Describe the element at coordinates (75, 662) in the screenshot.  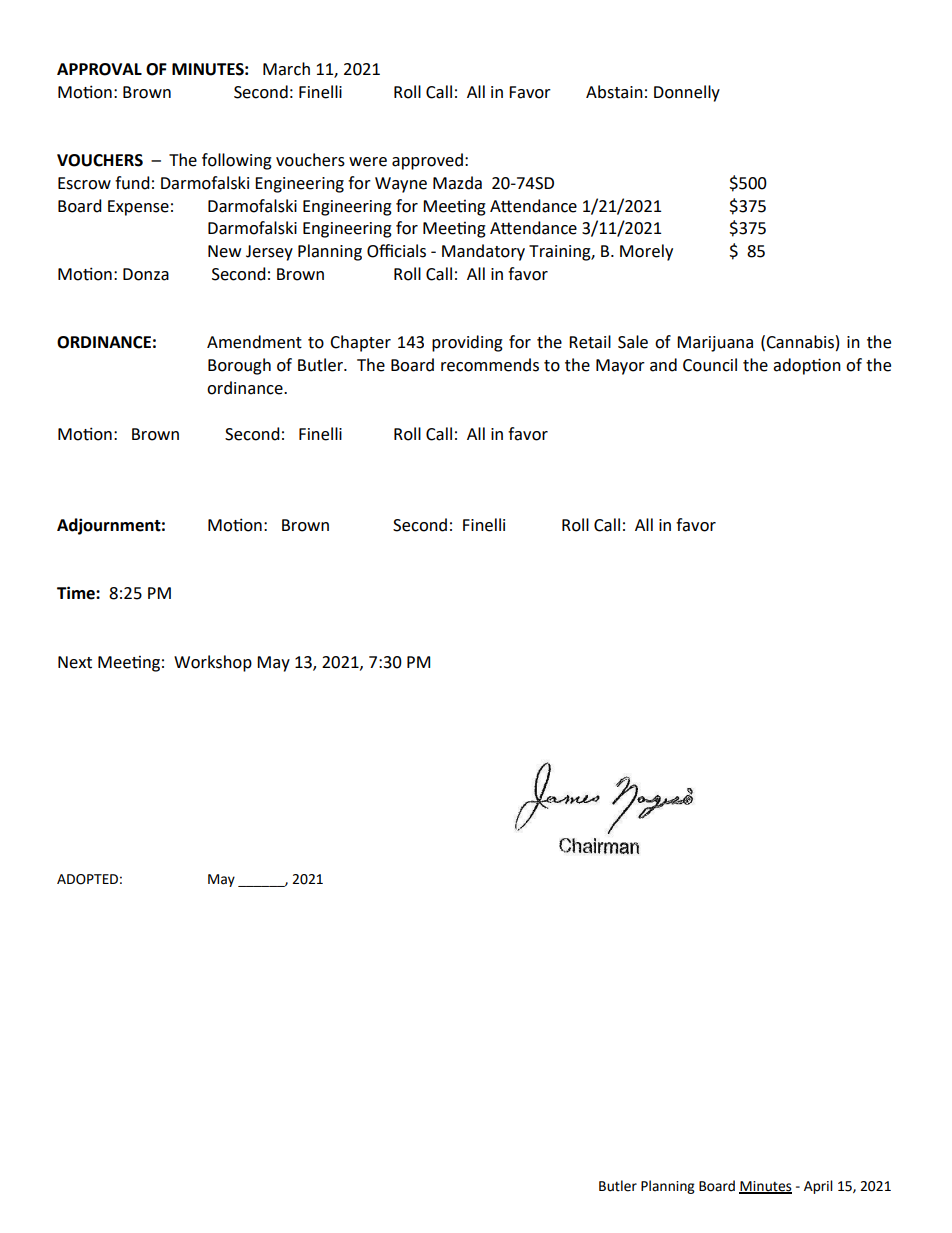
I see `Next` at that location.
